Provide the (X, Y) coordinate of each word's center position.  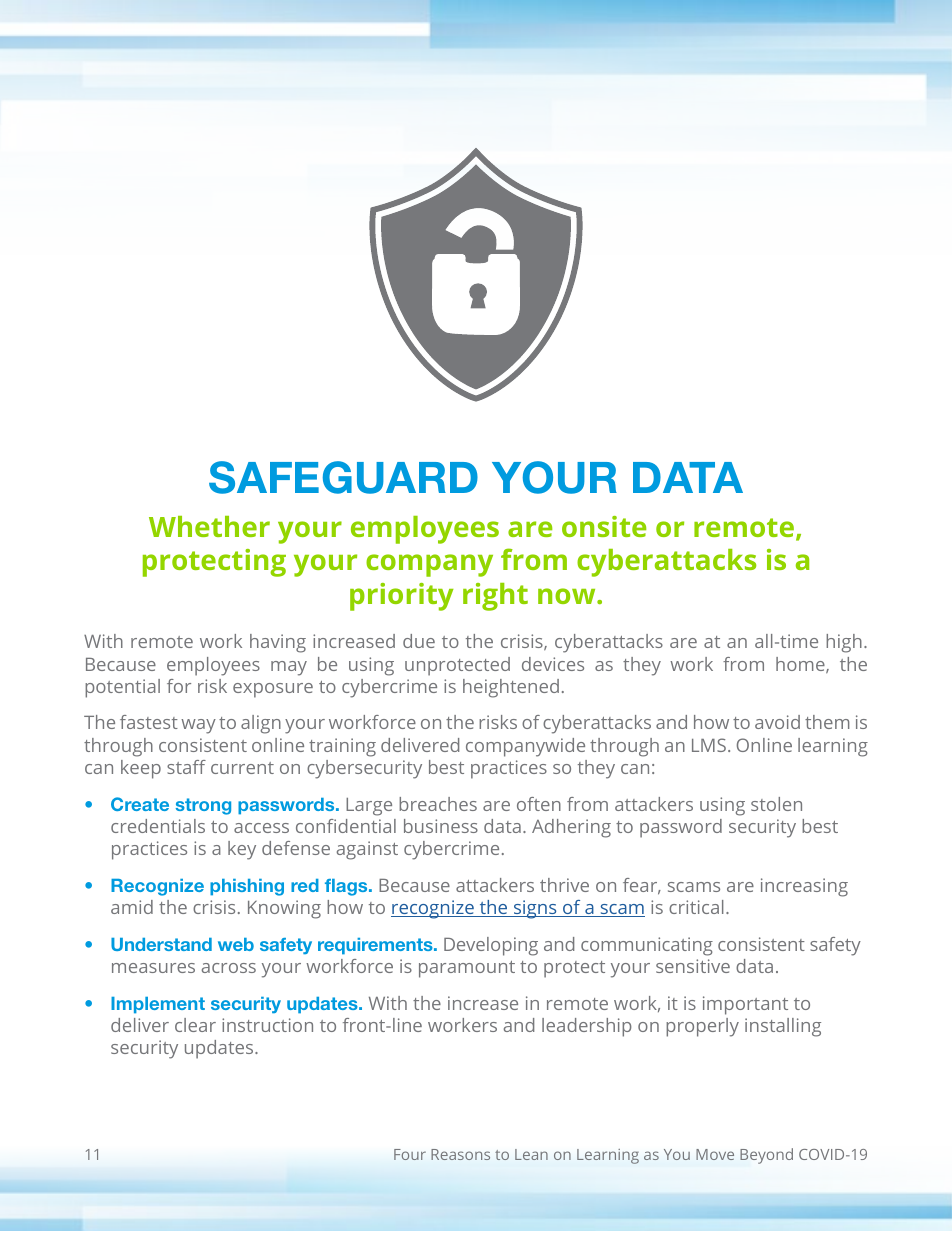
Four (410, 1154)
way (198, 726)
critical (696, 907)
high (844, 643)
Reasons (460, 1154)
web (236, 944)
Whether (209, 526)
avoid (777, 722)
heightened (511, 688)
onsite (604, 526)
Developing (491, 946)
